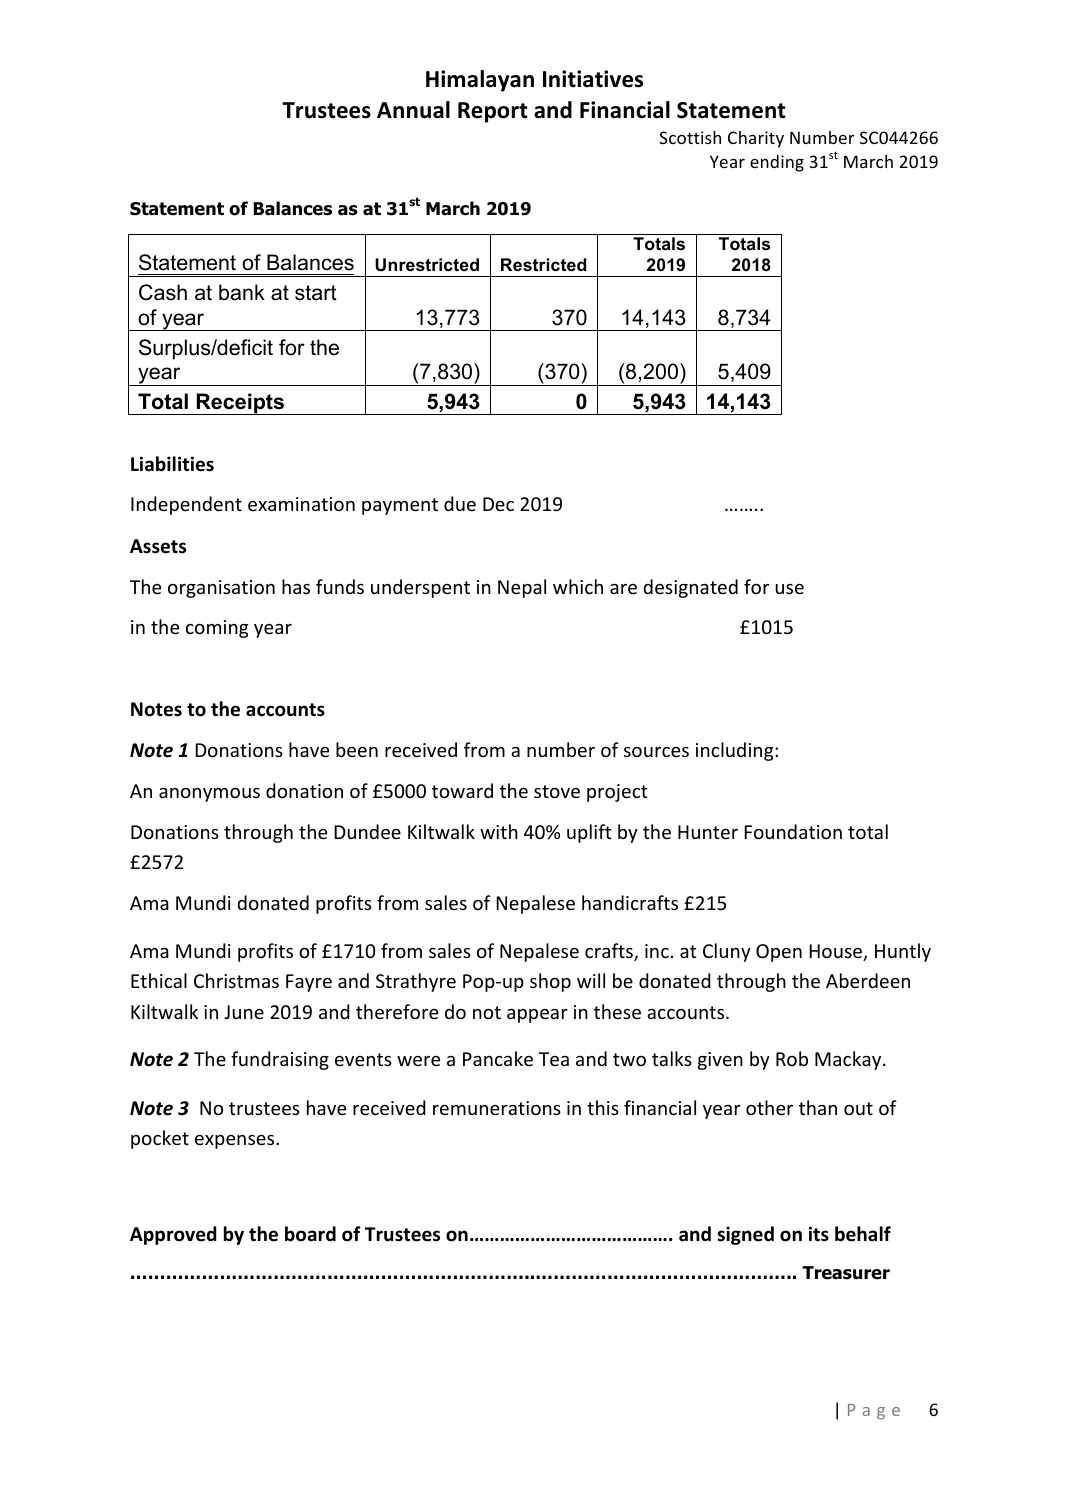 This image has width=1067, height=1509. I want to click on fundraising, so click(280, 1060).
